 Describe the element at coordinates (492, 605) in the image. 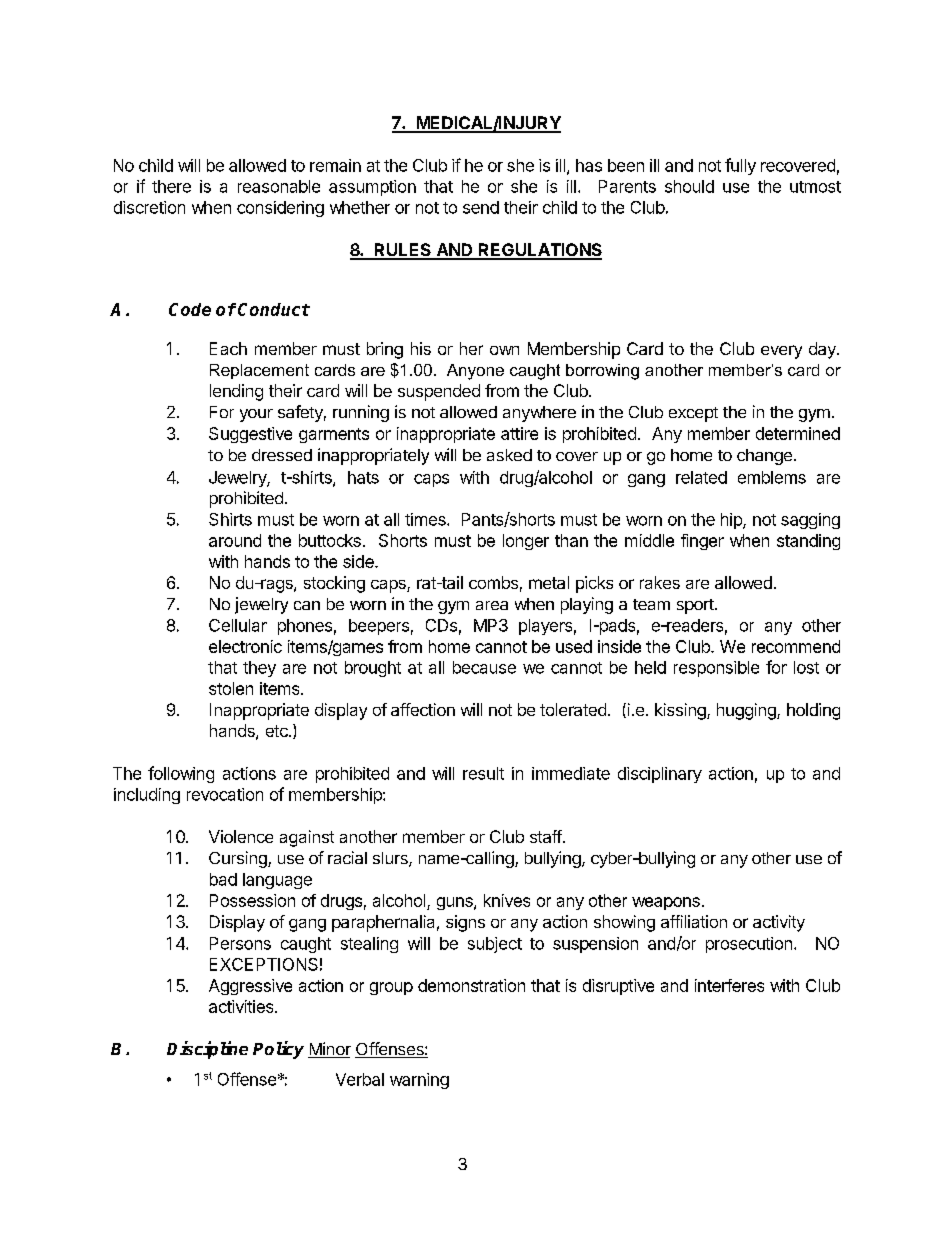

I see `area` at that location.
